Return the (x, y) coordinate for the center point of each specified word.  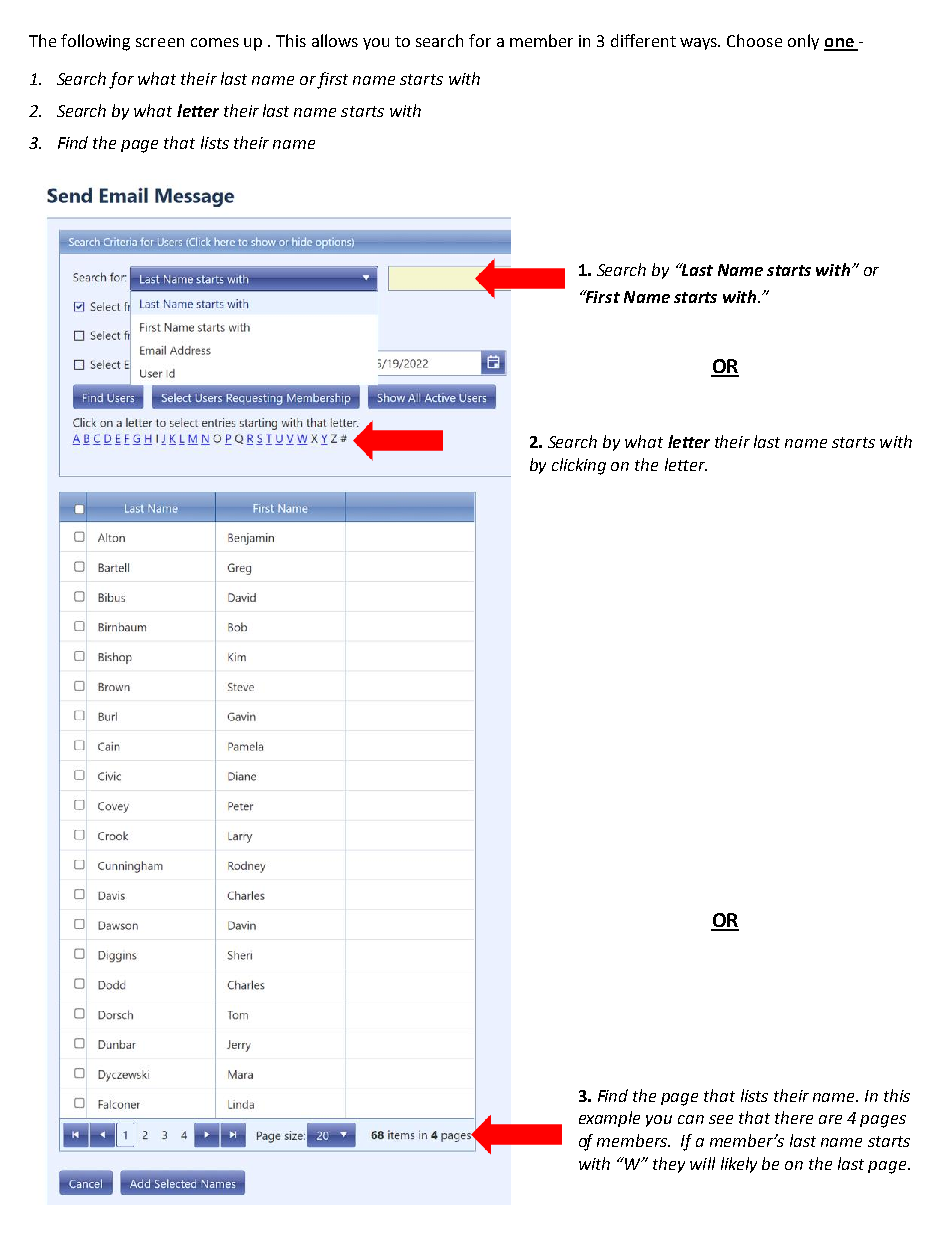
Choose (754, 40)
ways (700, 44)
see (721, 1119)
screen (160, 42)
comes (215, 42)
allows (335, 40)
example (609, 1119)
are (830, 1119)
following (95, 42)
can (691, 1119)
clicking (579, 466)
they (669, 1165)
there (794, 1117)
